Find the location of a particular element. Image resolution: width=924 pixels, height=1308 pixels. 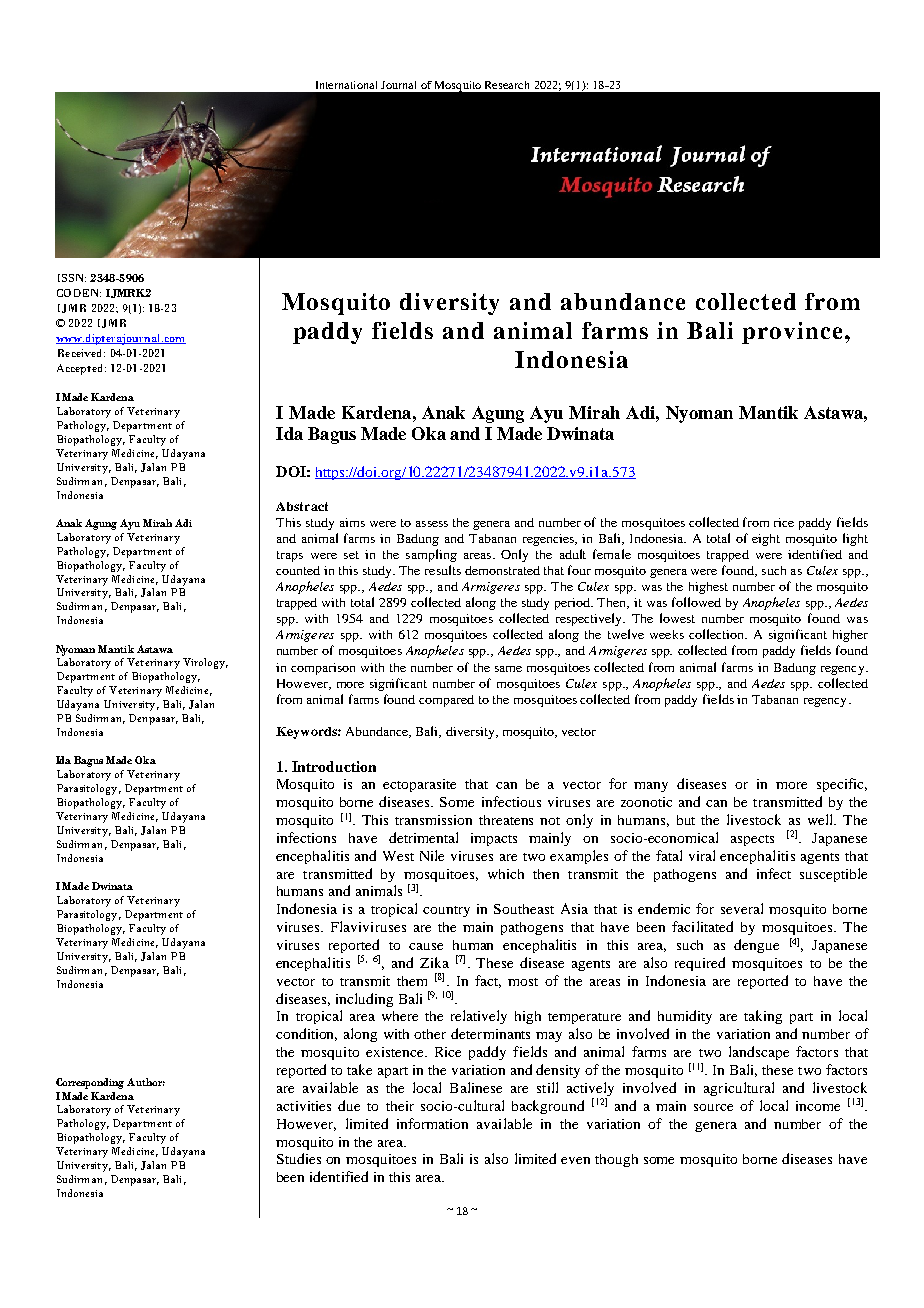

information is located at coordinates (432, 1123).
